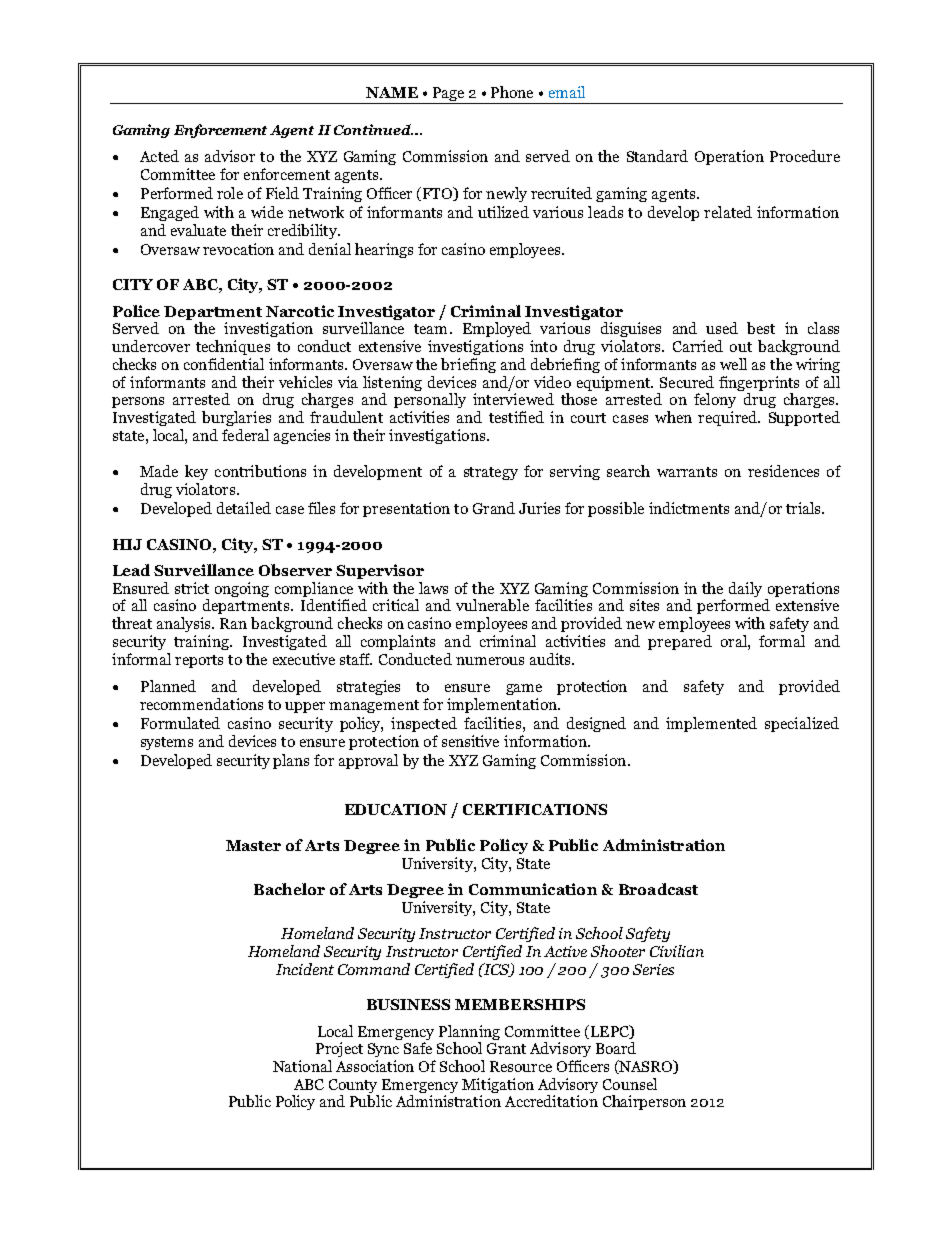  What do you see at coordinates (644, 1102) in the screenshot?
I see `Chairperson` at bounding box center [644, 1102].
